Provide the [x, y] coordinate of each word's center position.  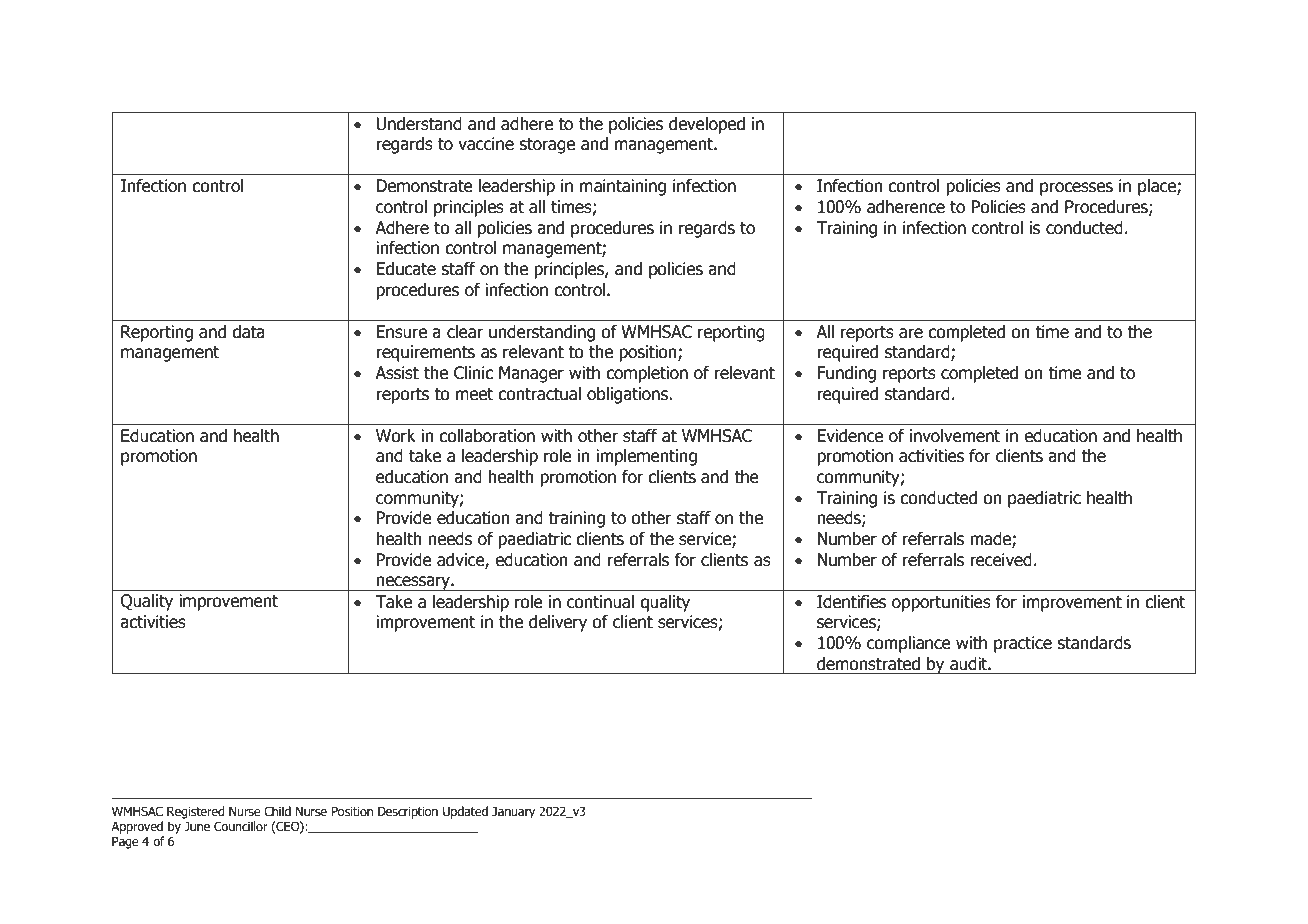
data [248, 332]
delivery [558, 623]
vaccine [486, 144]
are [911, 333]
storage [547, 146]
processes [1076, 189]
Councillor [241, 826]
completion [647, 374]
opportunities [941, 603]
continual [600, 602]
